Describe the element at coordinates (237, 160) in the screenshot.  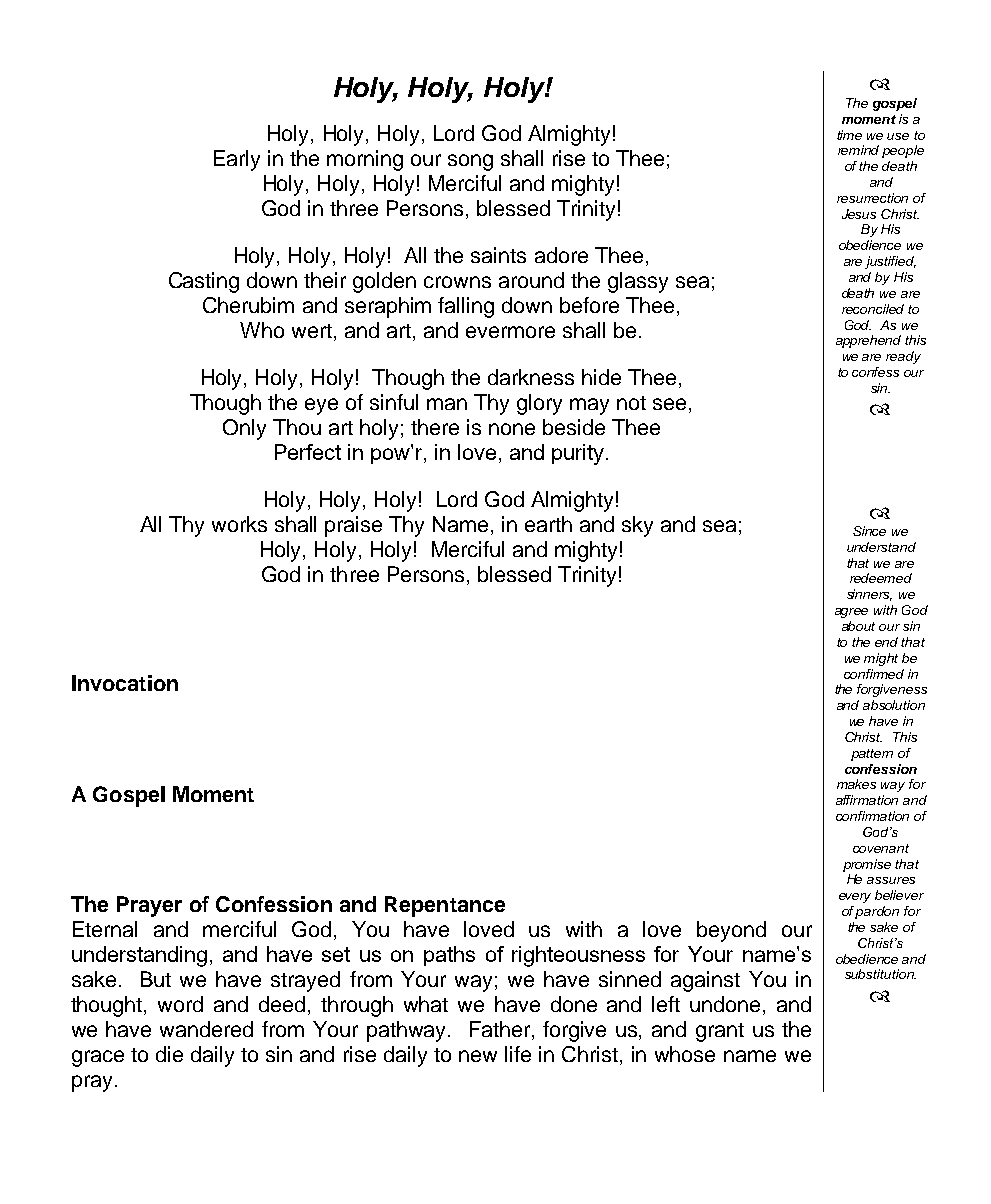
I see `Early` at that location.
